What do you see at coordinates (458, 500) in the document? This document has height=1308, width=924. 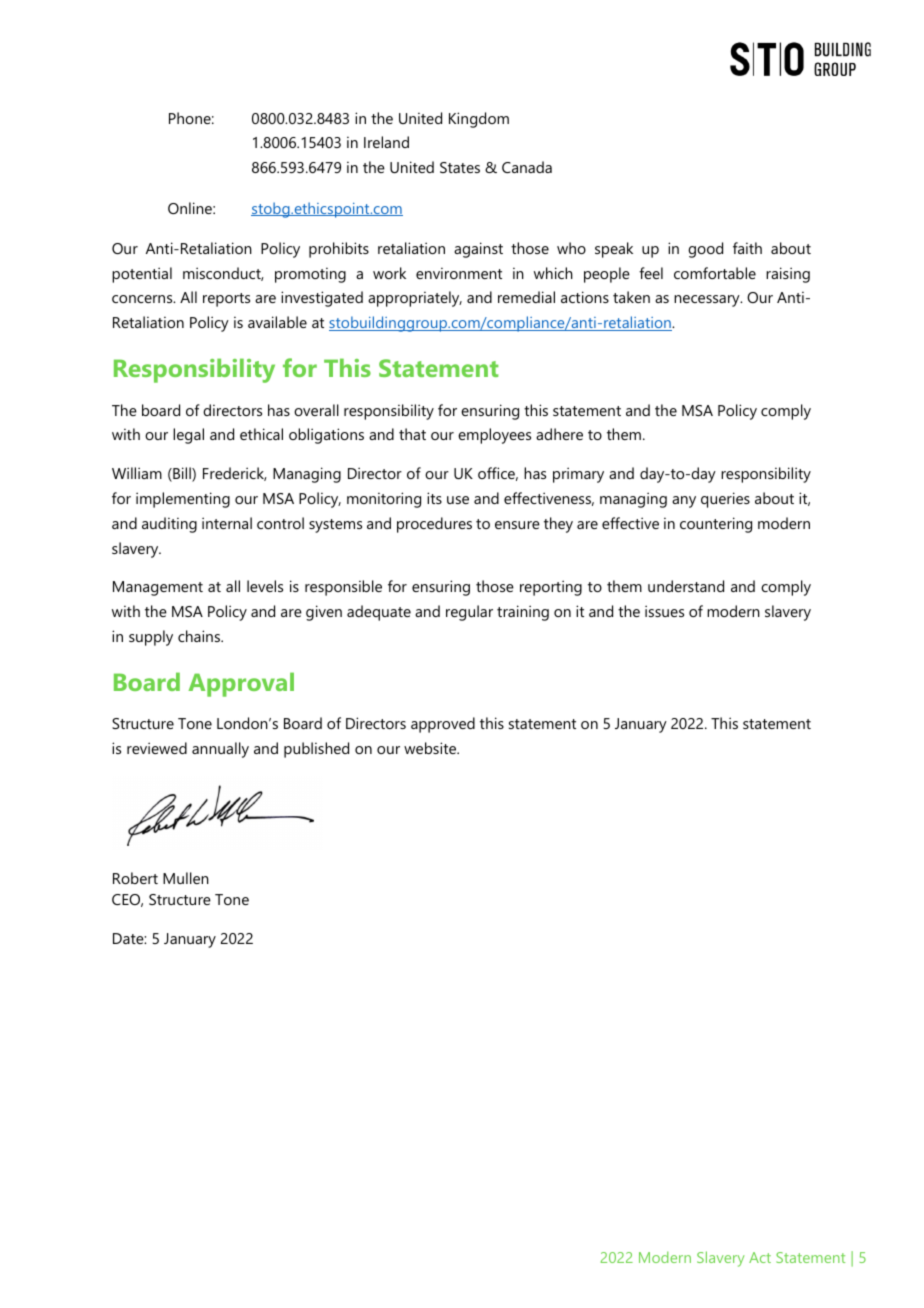 I see `use` at bounding box center [458, 500].
